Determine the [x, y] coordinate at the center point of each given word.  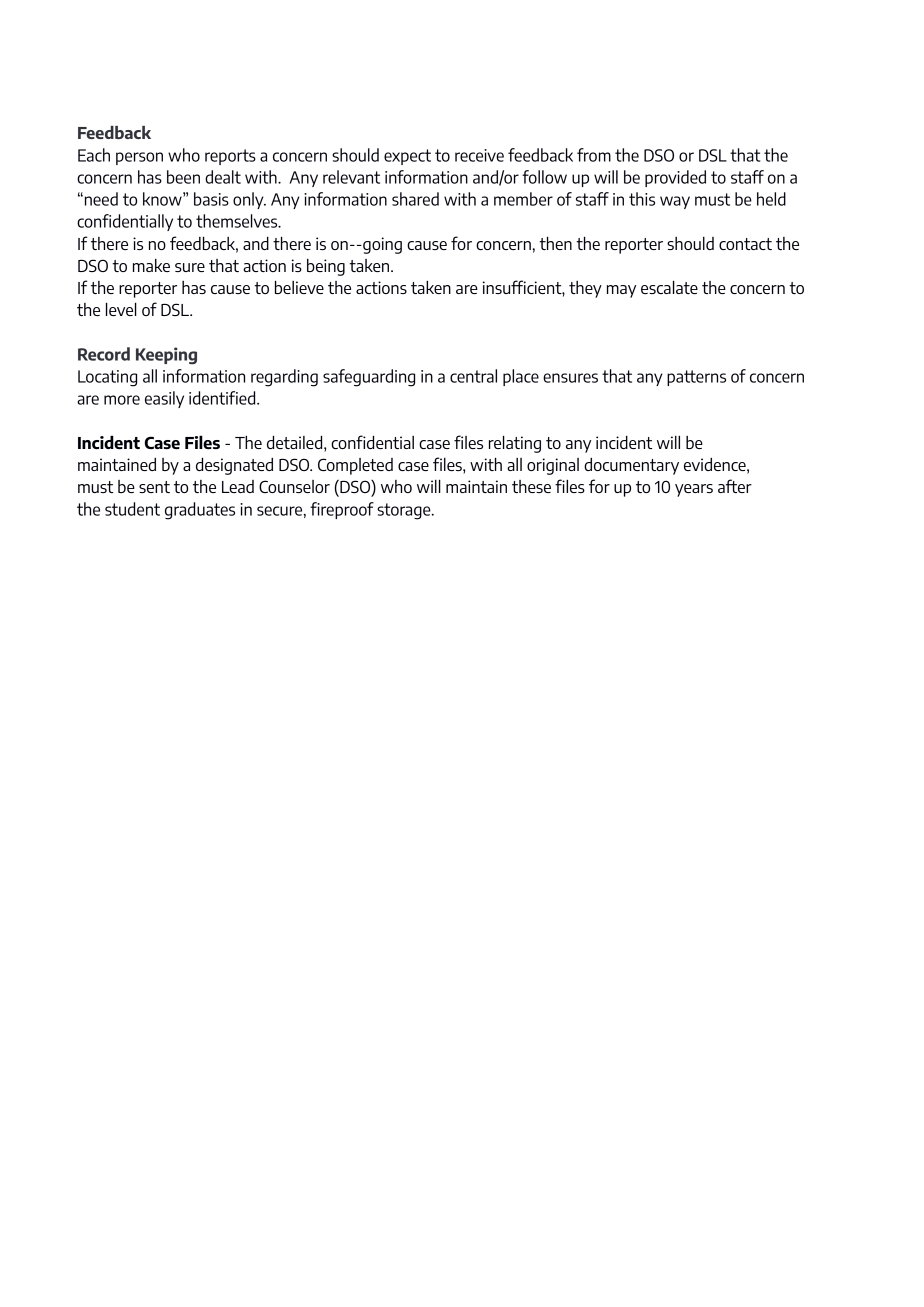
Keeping [166, 356]
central [473, 376]
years [694, 490]
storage [405, 511]
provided [675, 178]
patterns [696, 378]
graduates [200, 511]
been [183, 177]
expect [407, 157]
